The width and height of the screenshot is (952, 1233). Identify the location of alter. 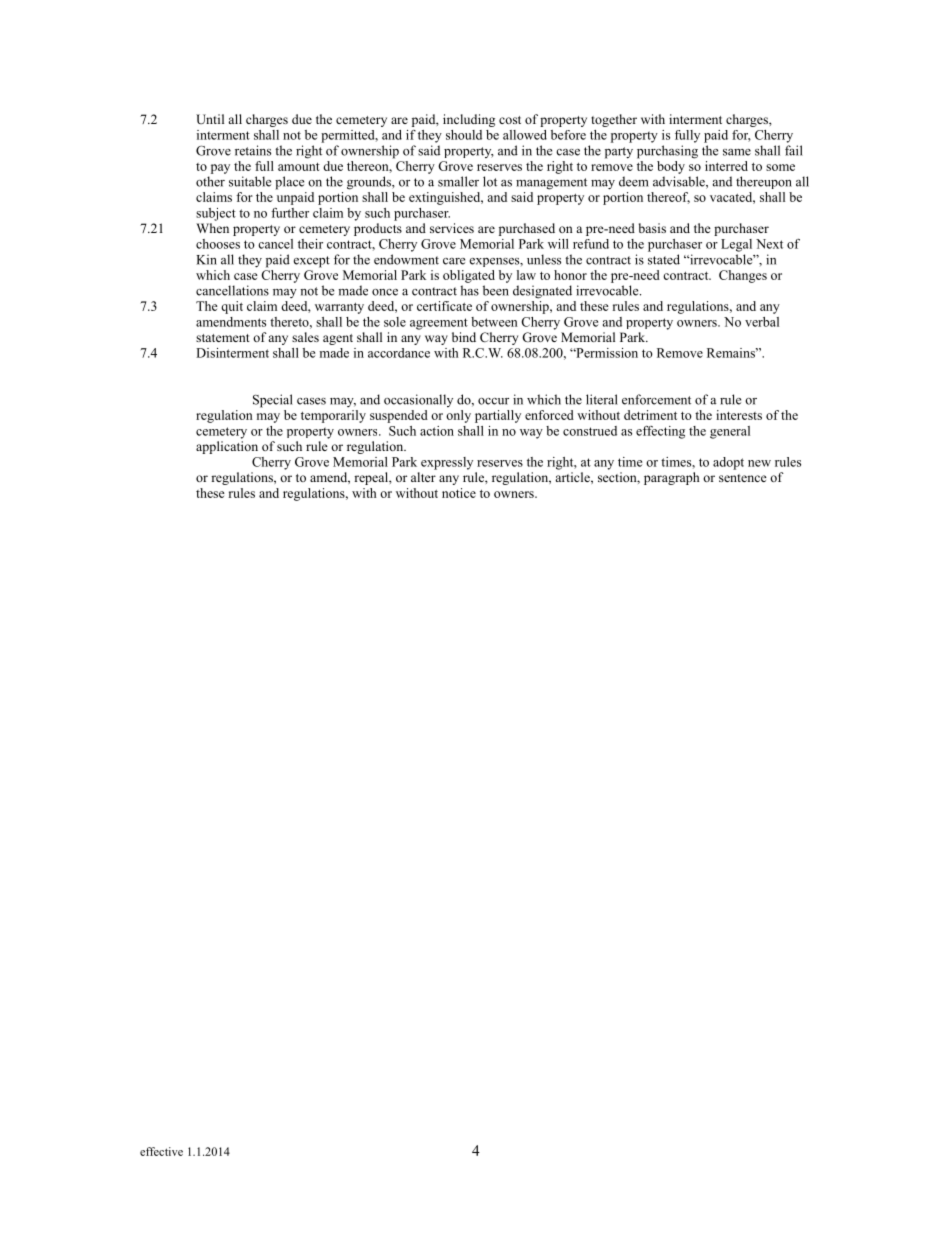
(423, 477).
